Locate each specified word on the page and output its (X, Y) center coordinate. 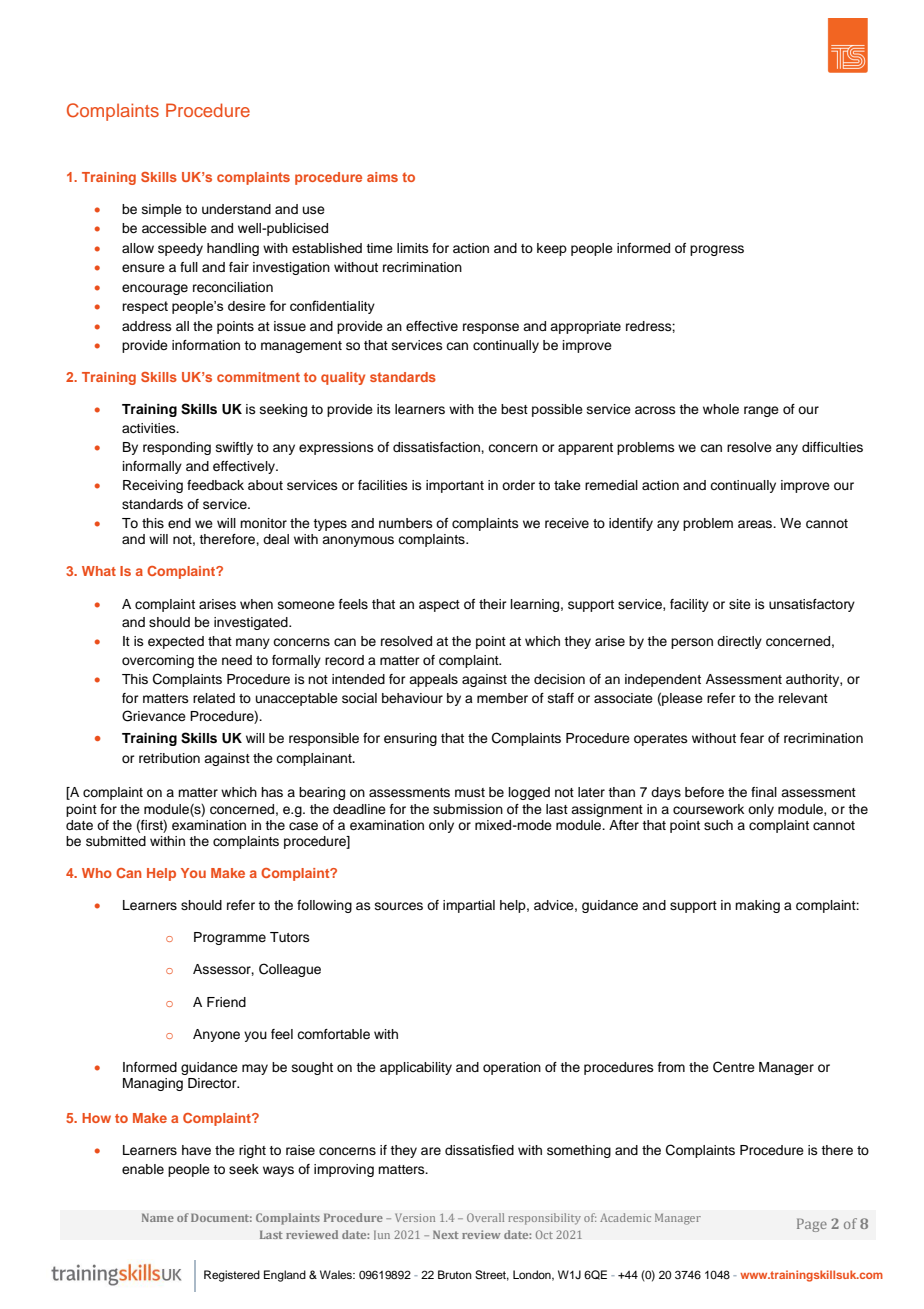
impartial (469, 906)
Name (158, 1217)
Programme (230, 938)
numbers (406, 523)
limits (413, 248)
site (740, 604)
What (99, 571)
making (757, 906)
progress (717, 250)
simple (162, 210)
